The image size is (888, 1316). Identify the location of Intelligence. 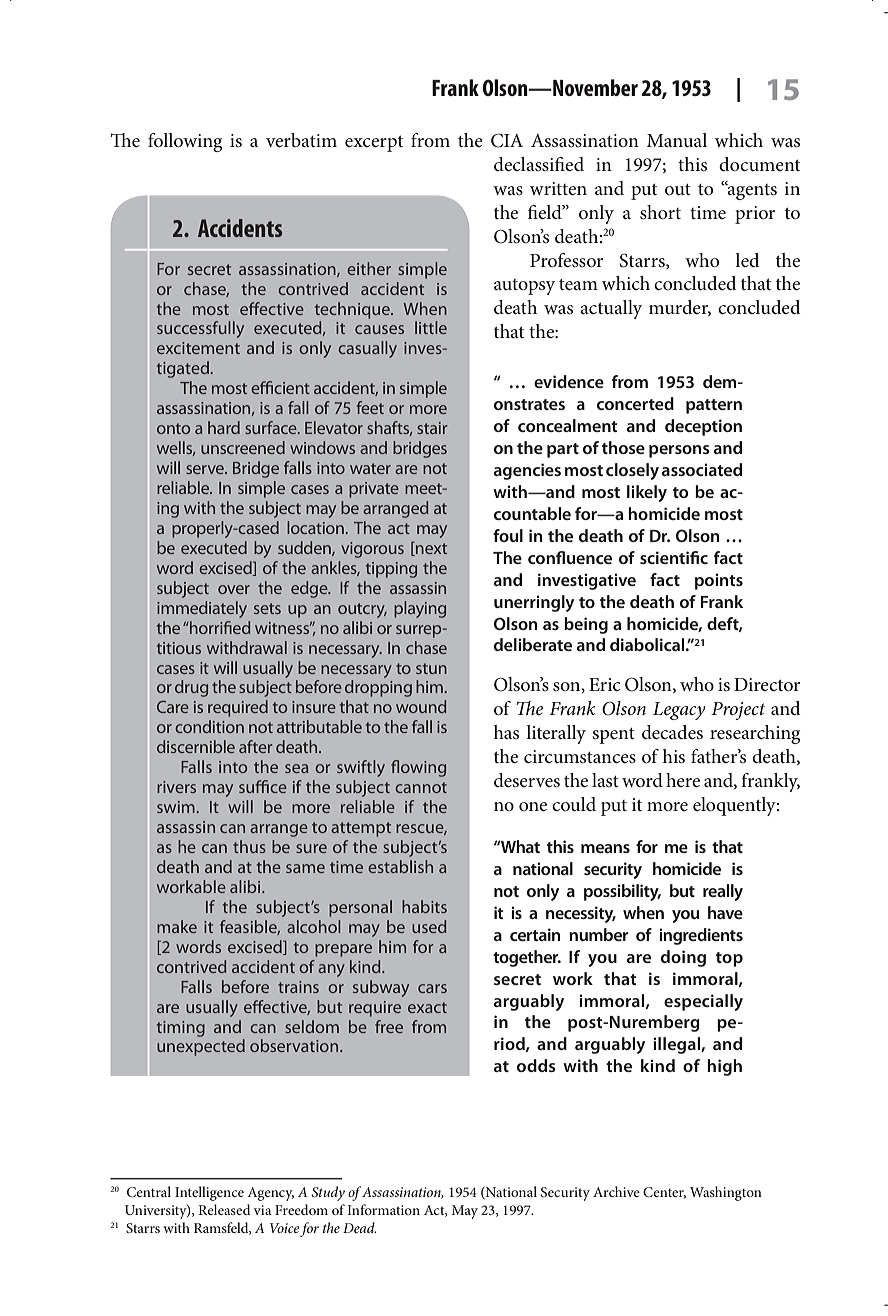
(209, 1193).
